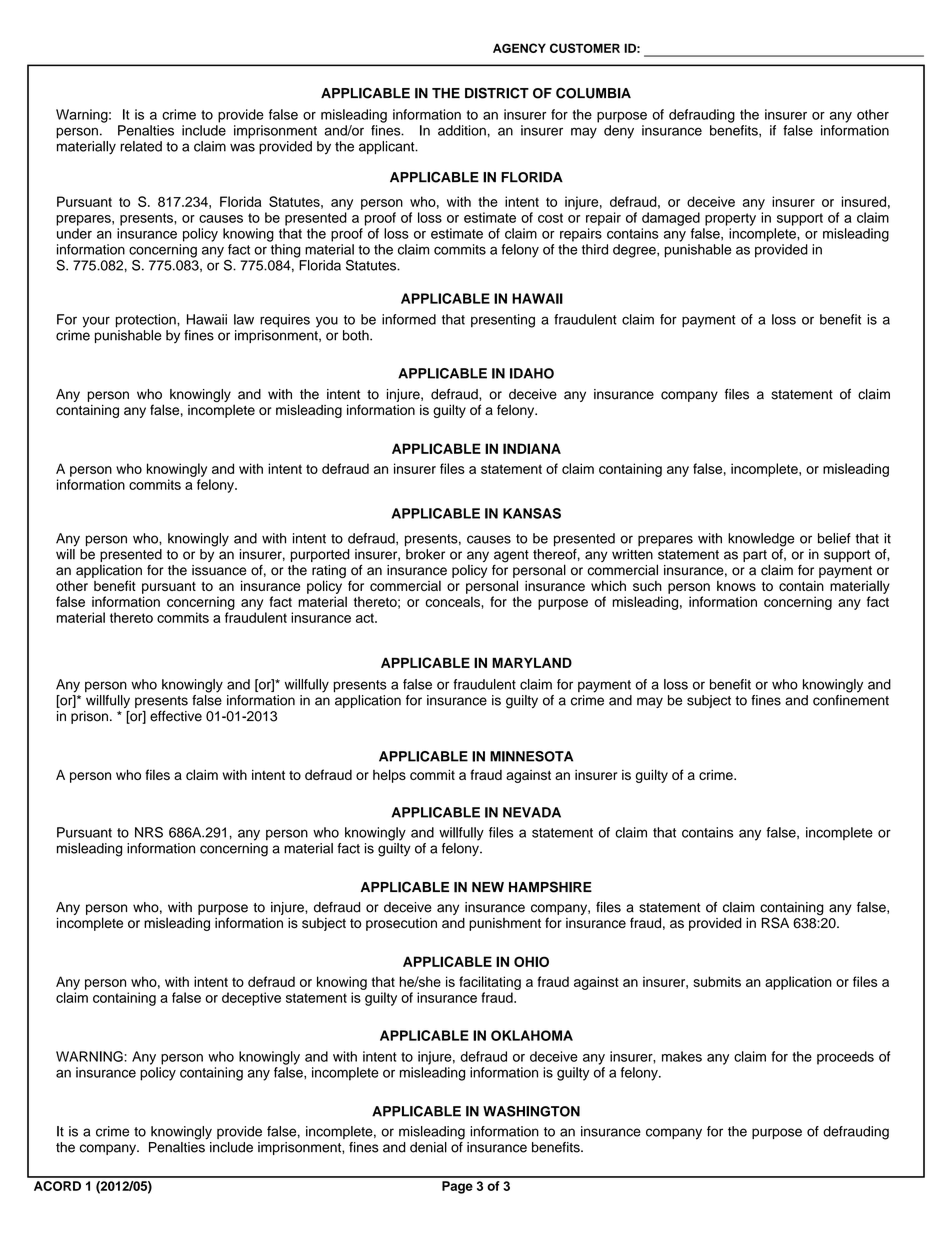  Describe the element at coordinates (147, 321) in the document. I see `protection` at that location.
